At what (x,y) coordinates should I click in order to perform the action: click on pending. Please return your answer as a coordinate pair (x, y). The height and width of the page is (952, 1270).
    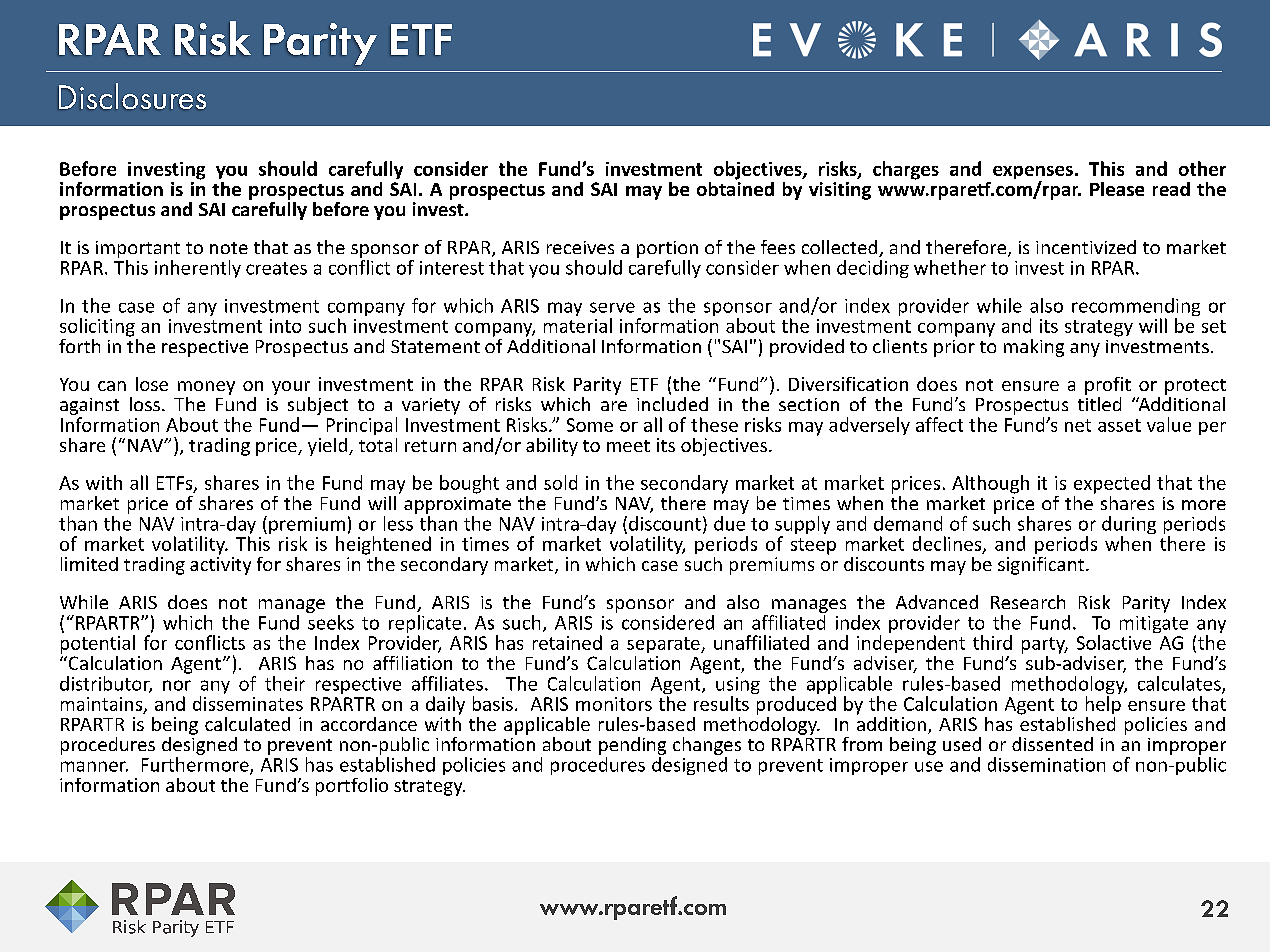
    Looking at the image, I should click on (632, 747).
